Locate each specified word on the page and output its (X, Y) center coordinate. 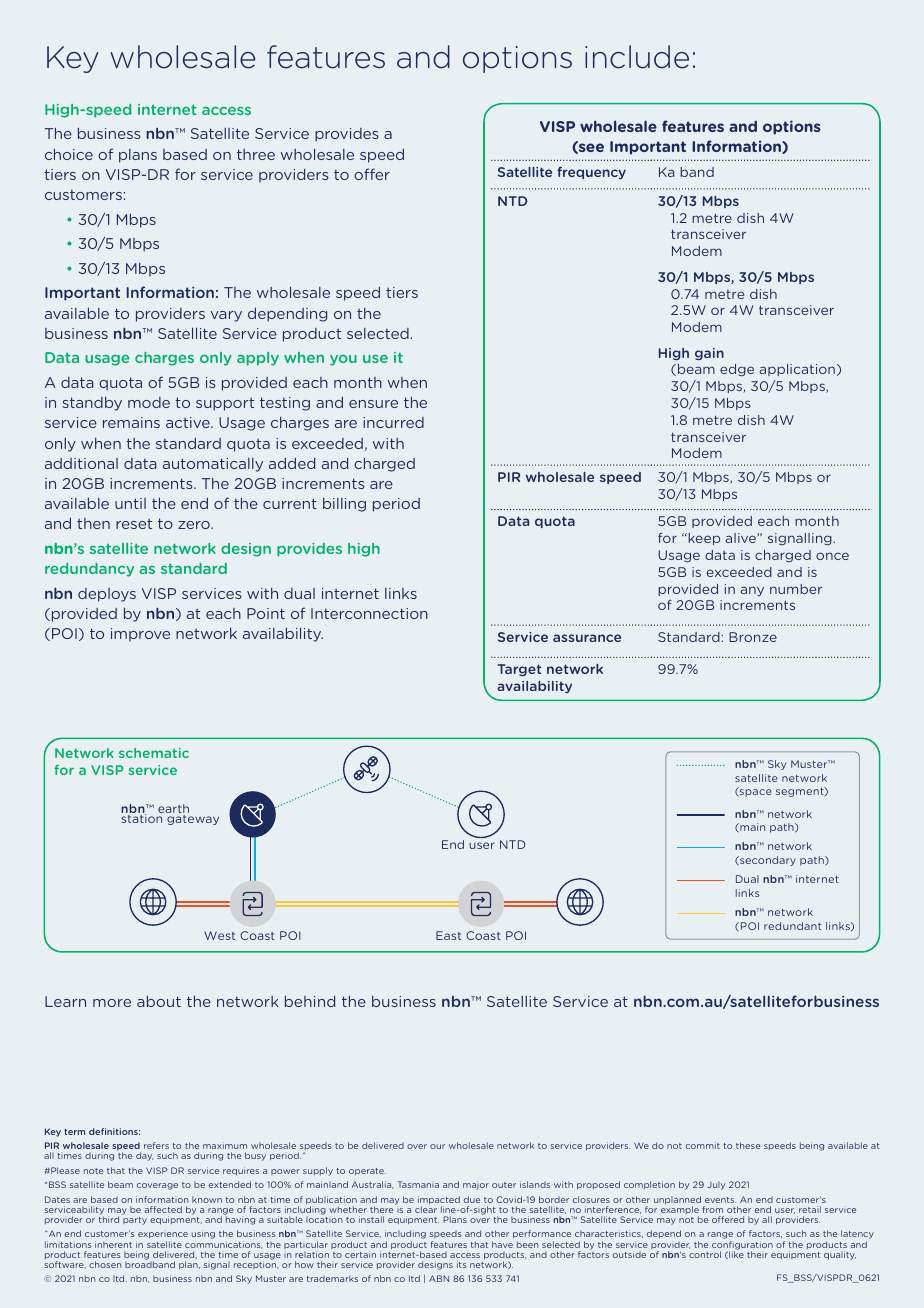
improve (140, 635)
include (637, 57)
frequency (591, 173)
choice (69, 154)
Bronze (753, 637)
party (135, 1221)
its (461, 1264)
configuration (742, 1246)
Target (520, 670)
